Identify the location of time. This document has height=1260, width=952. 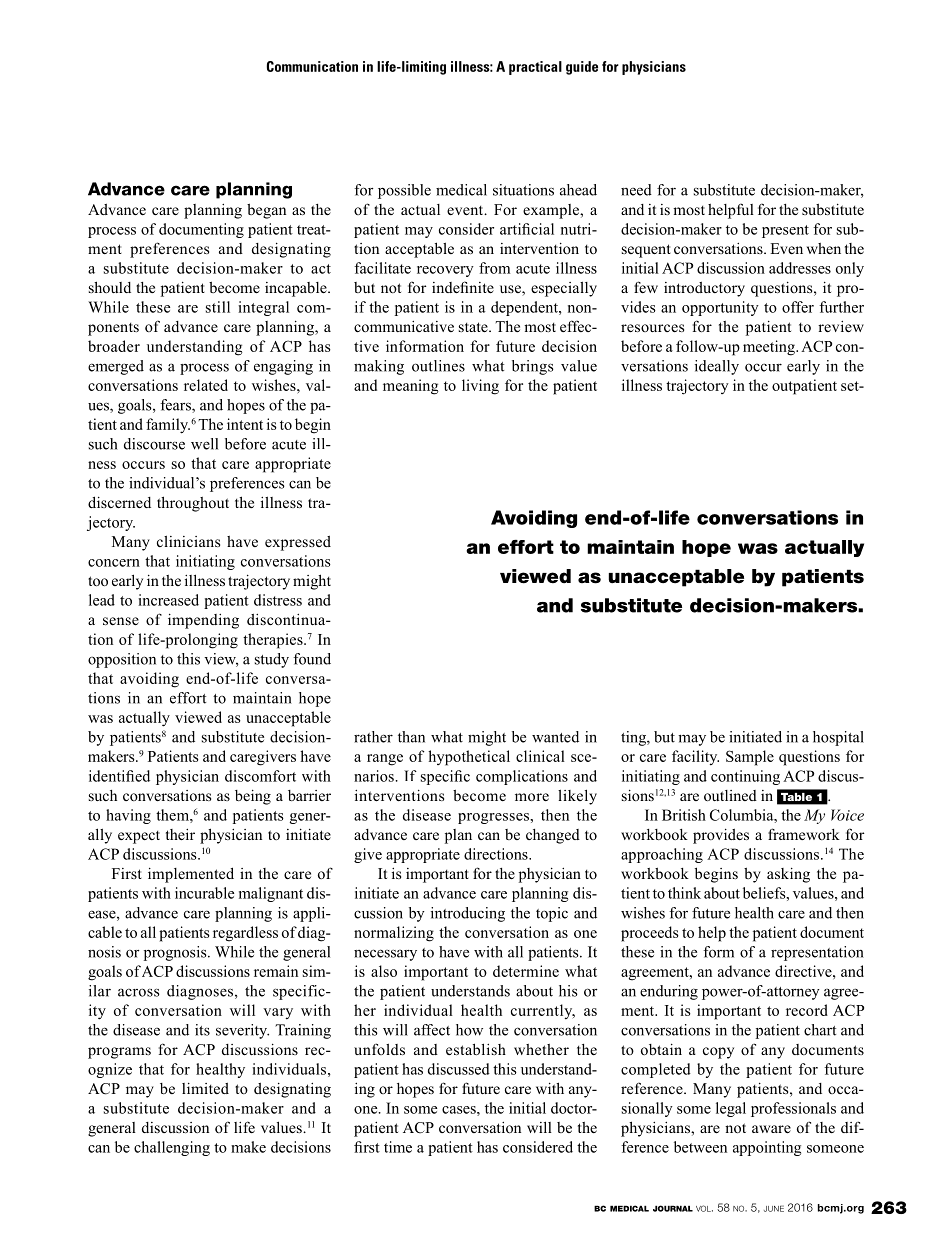
(398, 1147).
